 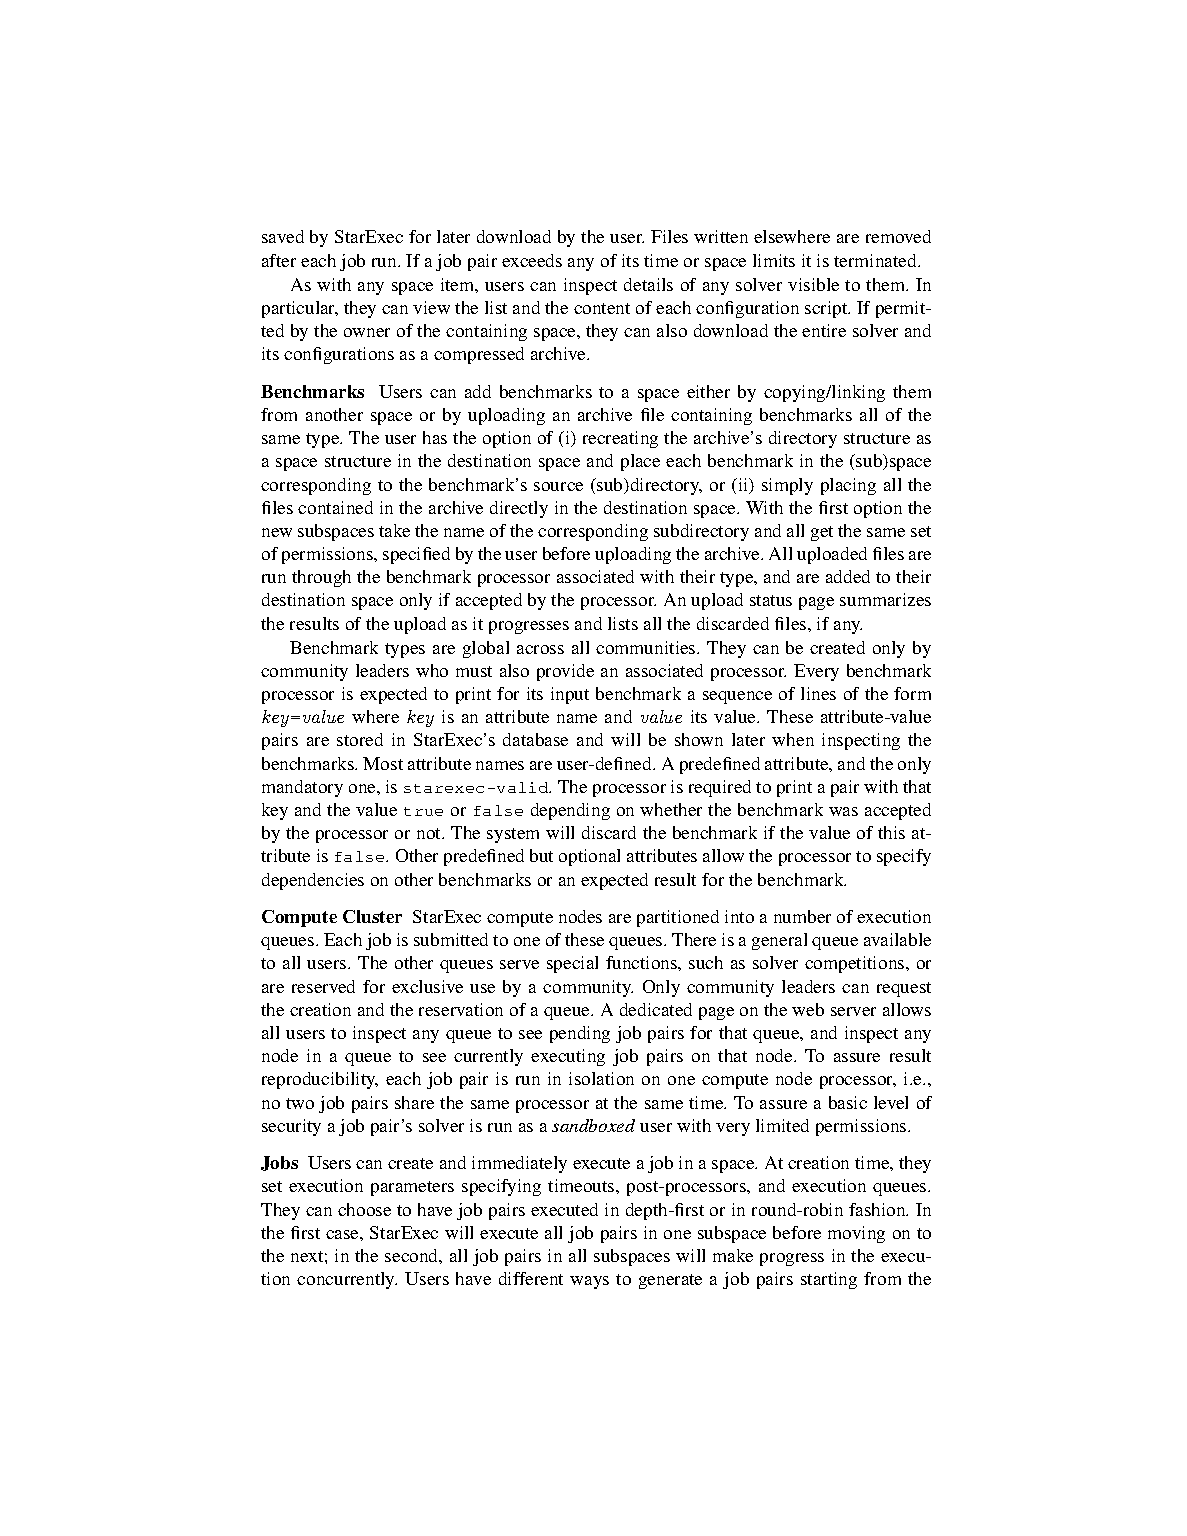 What do you see at coordinates (558, 486) in the screenshot?
I see `source` at bounding box center [558, 486].
